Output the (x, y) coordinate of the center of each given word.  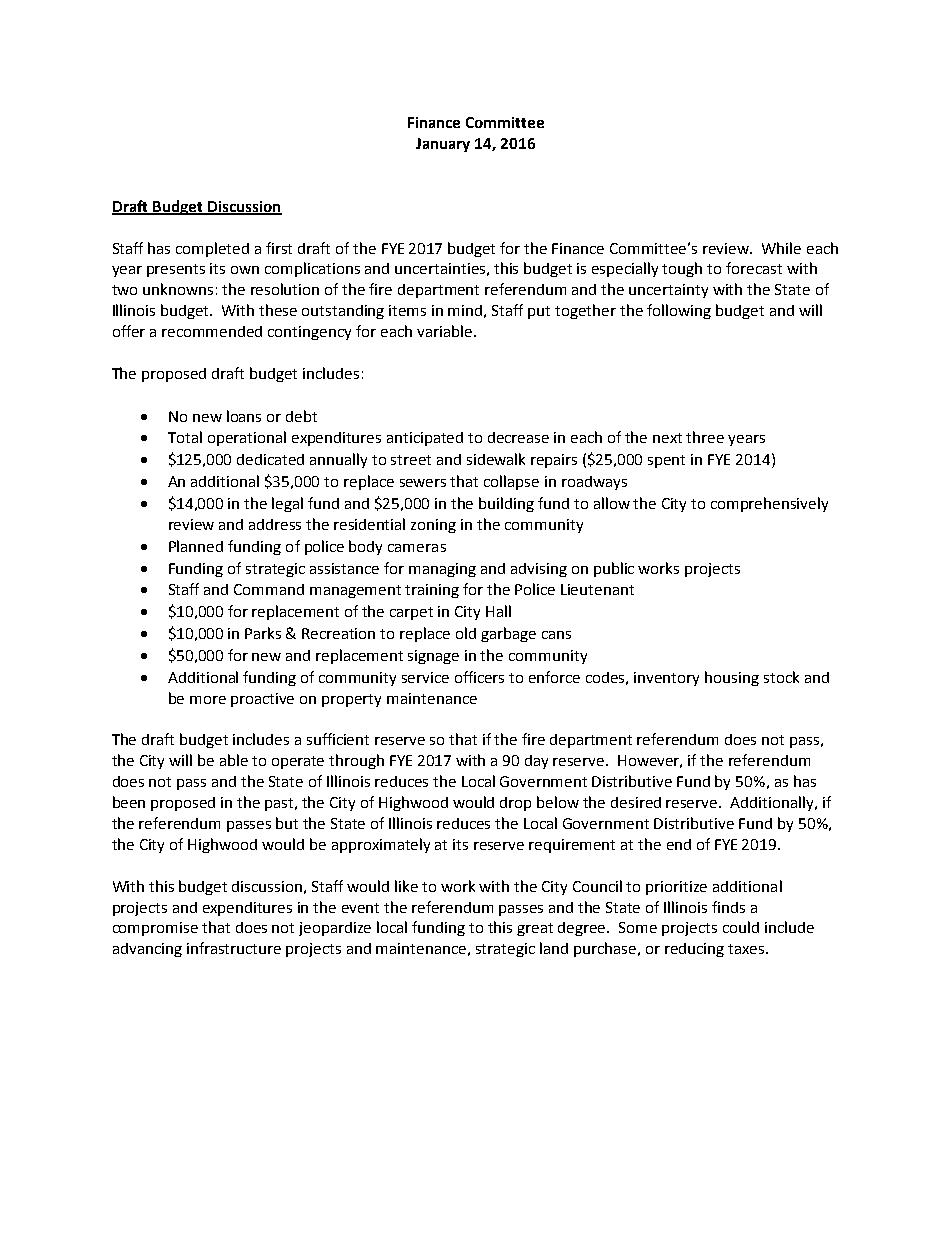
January (443, 145)
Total (185, 437)
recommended (212, 331)
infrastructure (234, 948)
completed (212, 249)
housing (732, 678)
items (407, 310)
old (466, 633)
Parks (263, 633)
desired (636, 802)
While (781, 248)
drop (515, 804)
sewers (423, 483)
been (129, 802)
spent (666, 461)
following (679, 311)
